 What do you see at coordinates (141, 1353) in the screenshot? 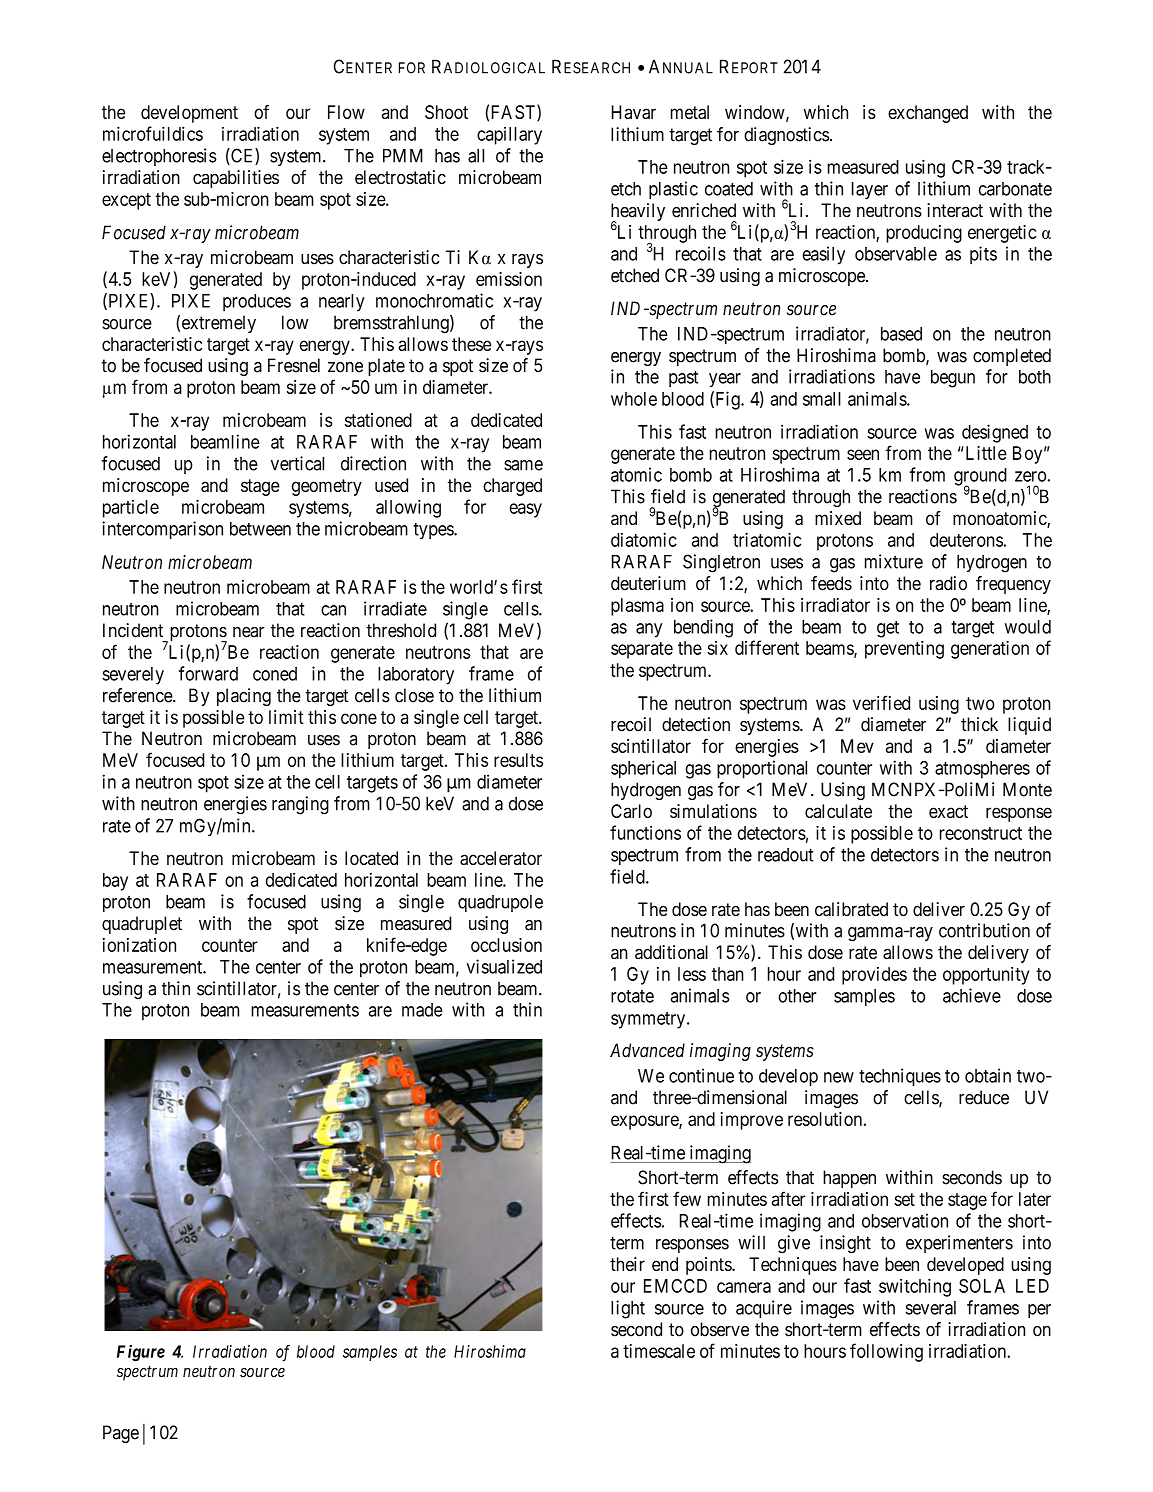
I see `Figure` at bounding box center [141, 1353].
